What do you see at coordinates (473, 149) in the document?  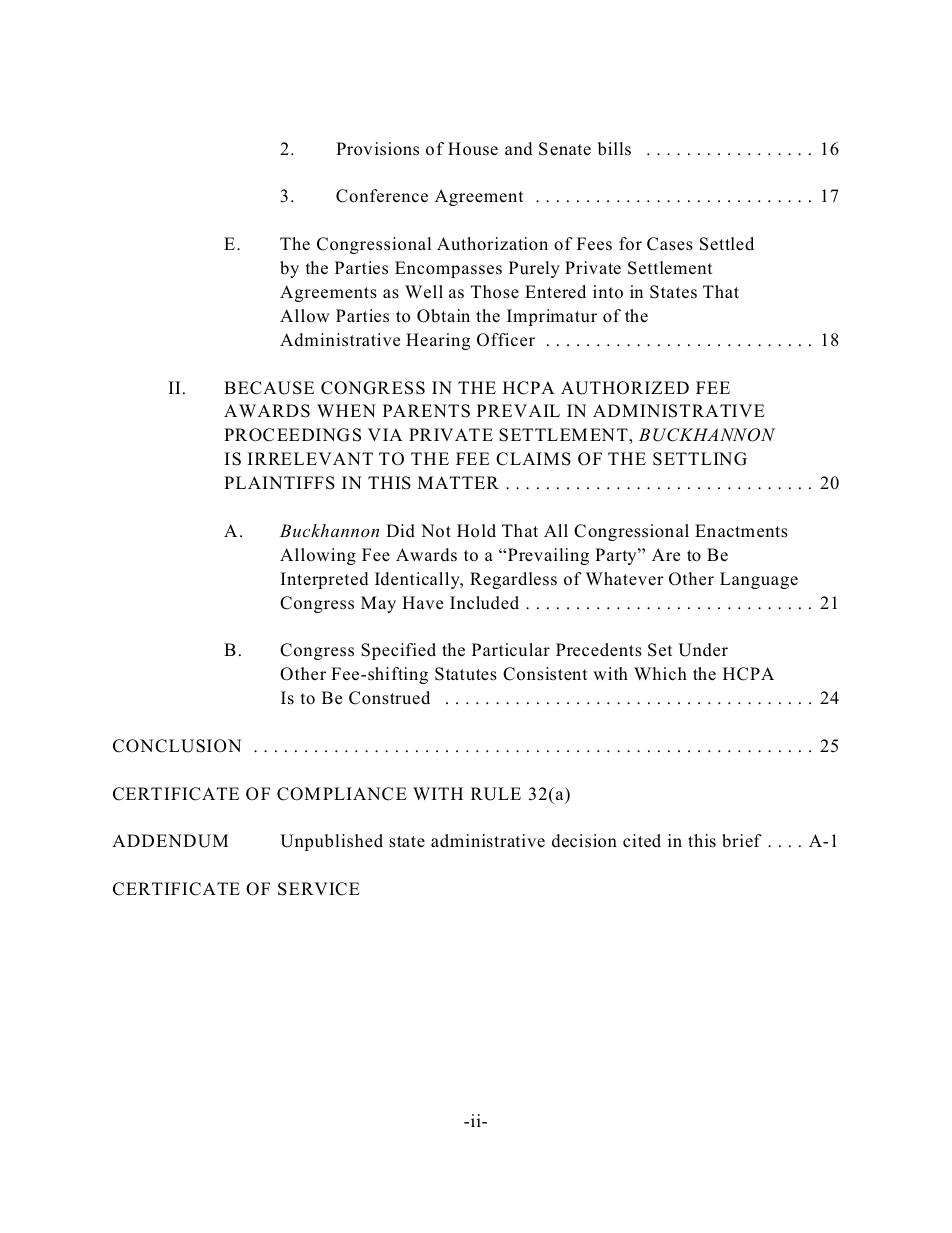 I see `House` at bounding box center [473, 149].
